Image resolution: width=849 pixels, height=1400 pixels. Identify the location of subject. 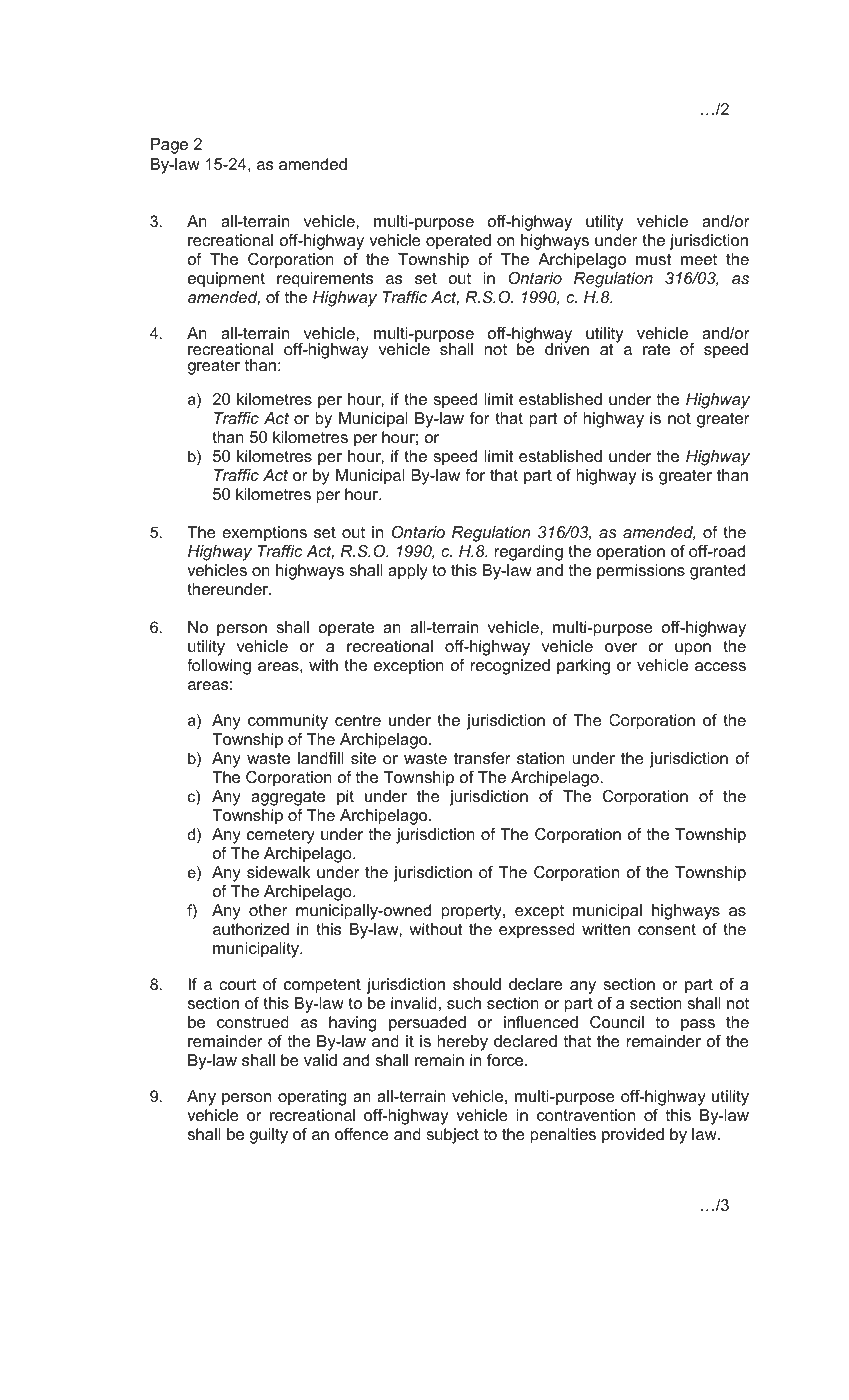
(452, 1136).
